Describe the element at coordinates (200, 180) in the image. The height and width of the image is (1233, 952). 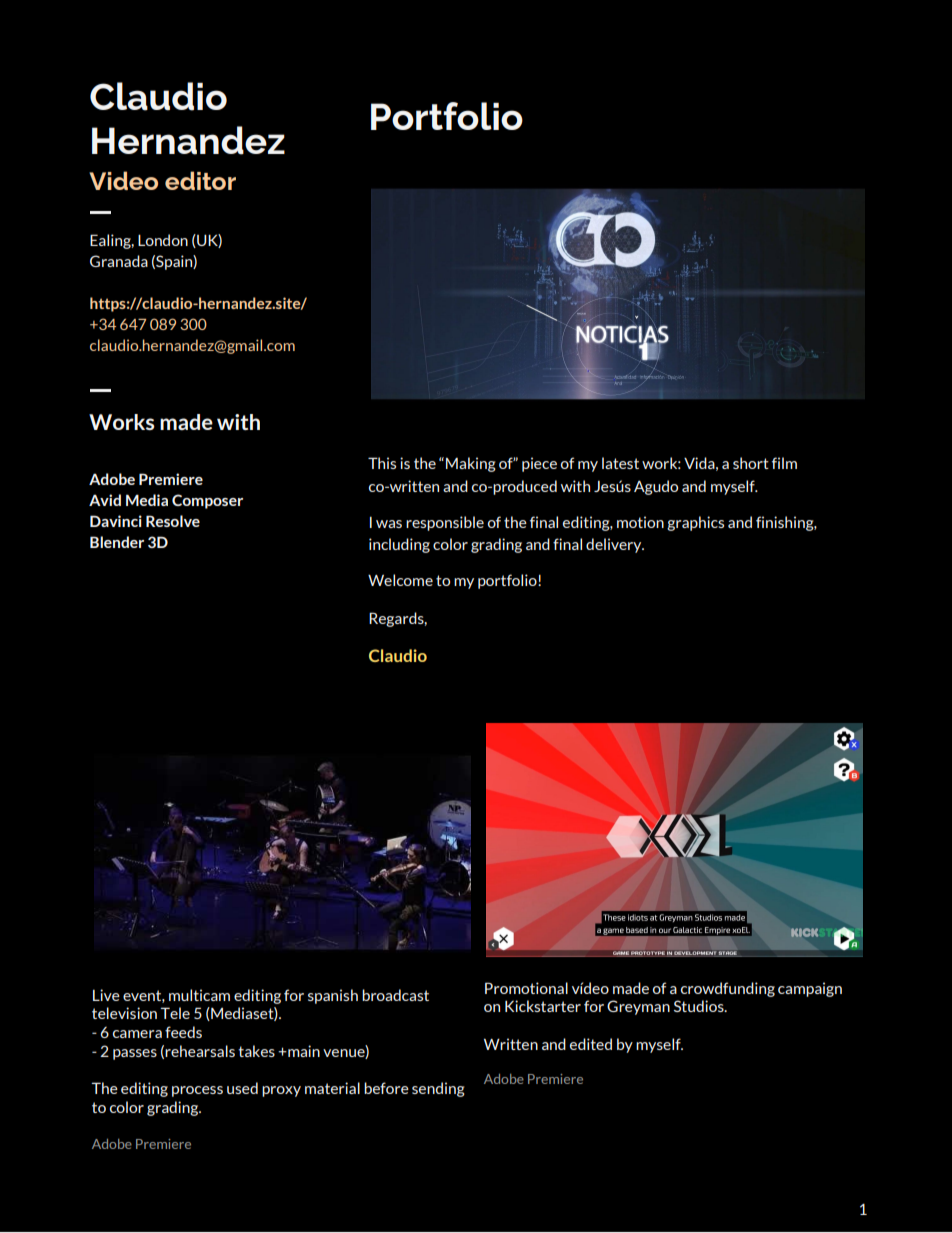
I see `editor` at that location.
